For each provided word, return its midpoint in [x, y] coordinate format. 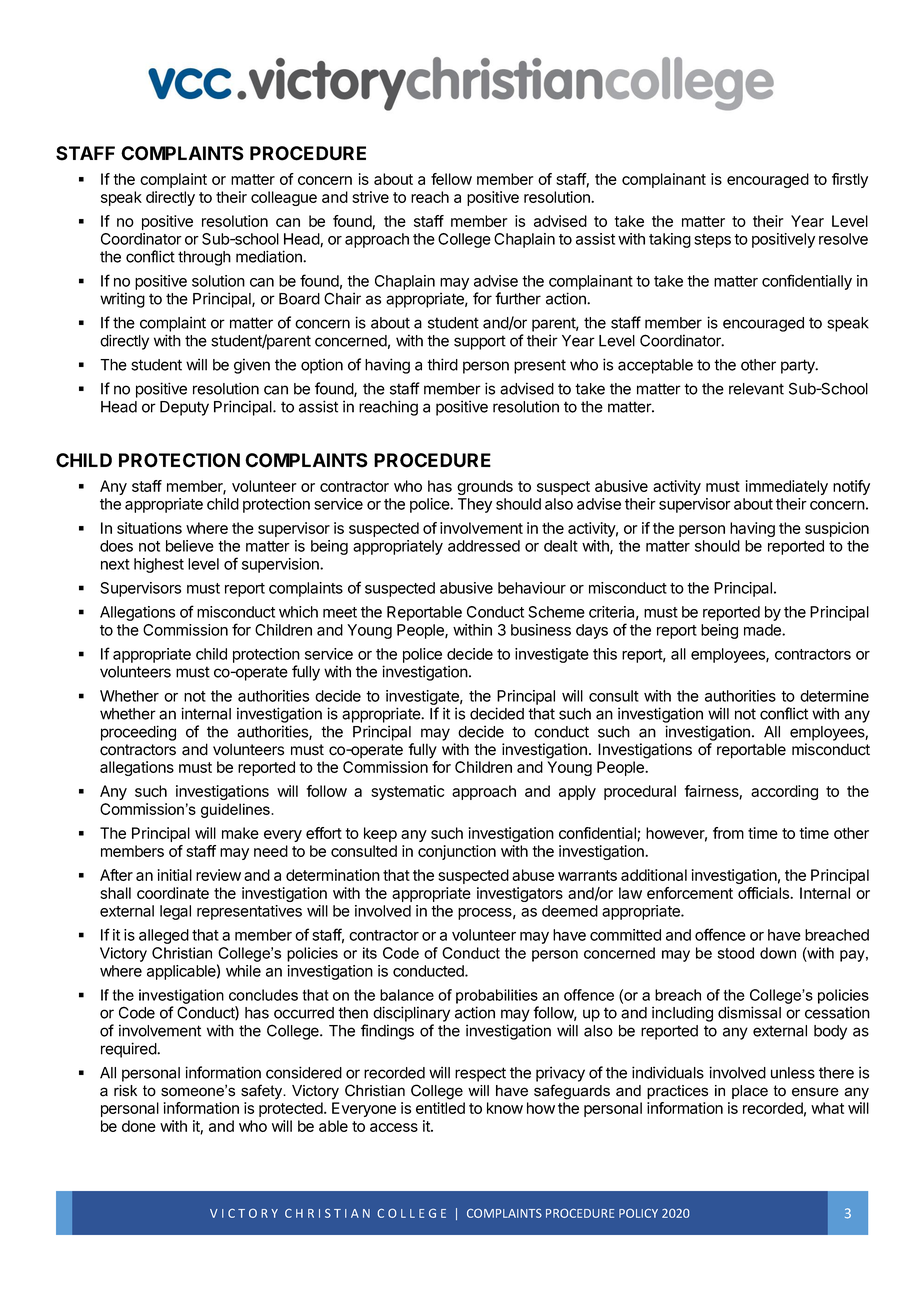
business [541, 630]
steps [712, 241]
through [204, 258]
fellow [451, 179]
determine [834, 696]
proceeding [138, 733]
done [139, 1126]
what [827, 1108]
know [505, 1108]
